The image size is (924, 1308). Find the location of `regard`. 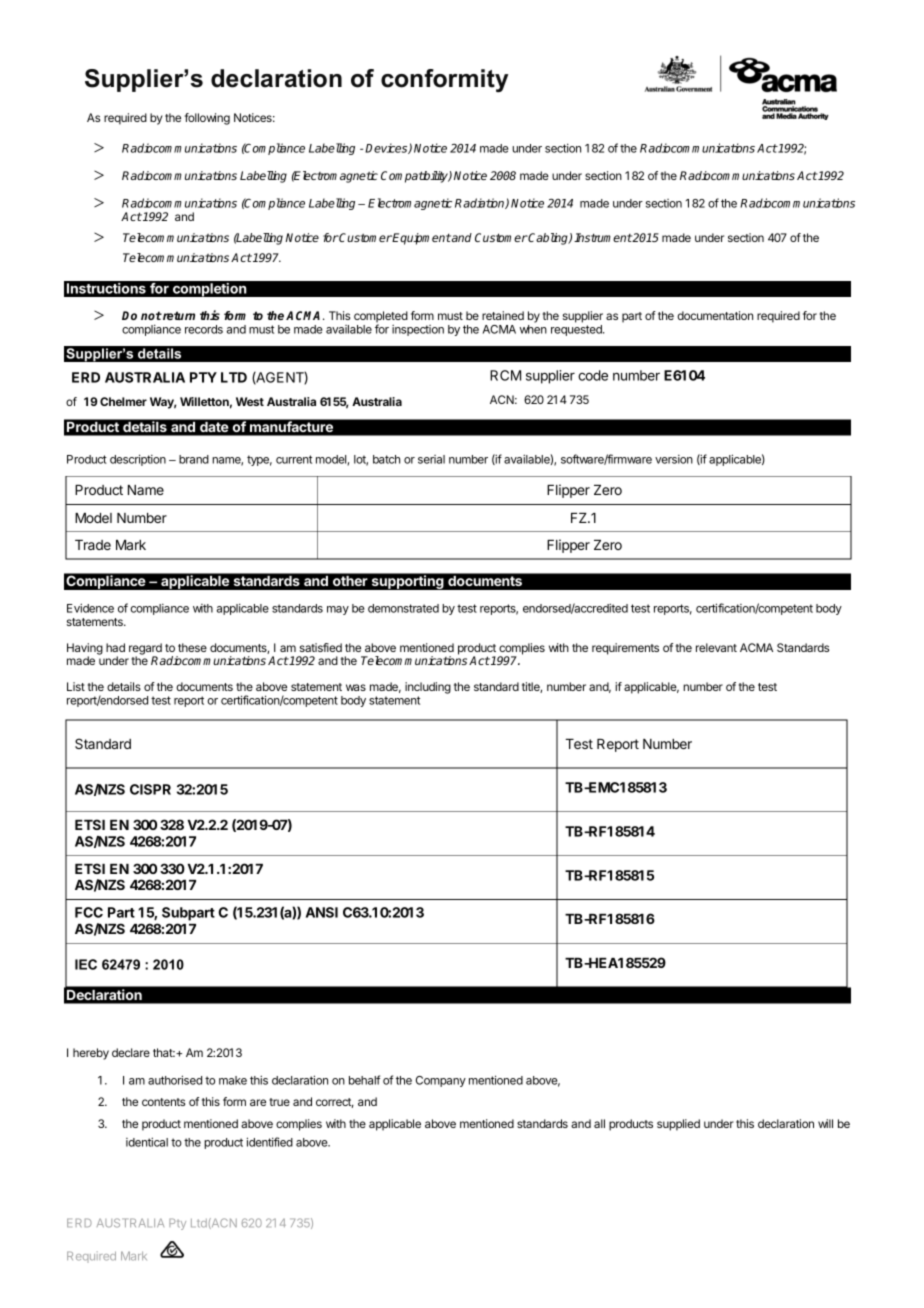

regard is located at coordinates (145, 650).
